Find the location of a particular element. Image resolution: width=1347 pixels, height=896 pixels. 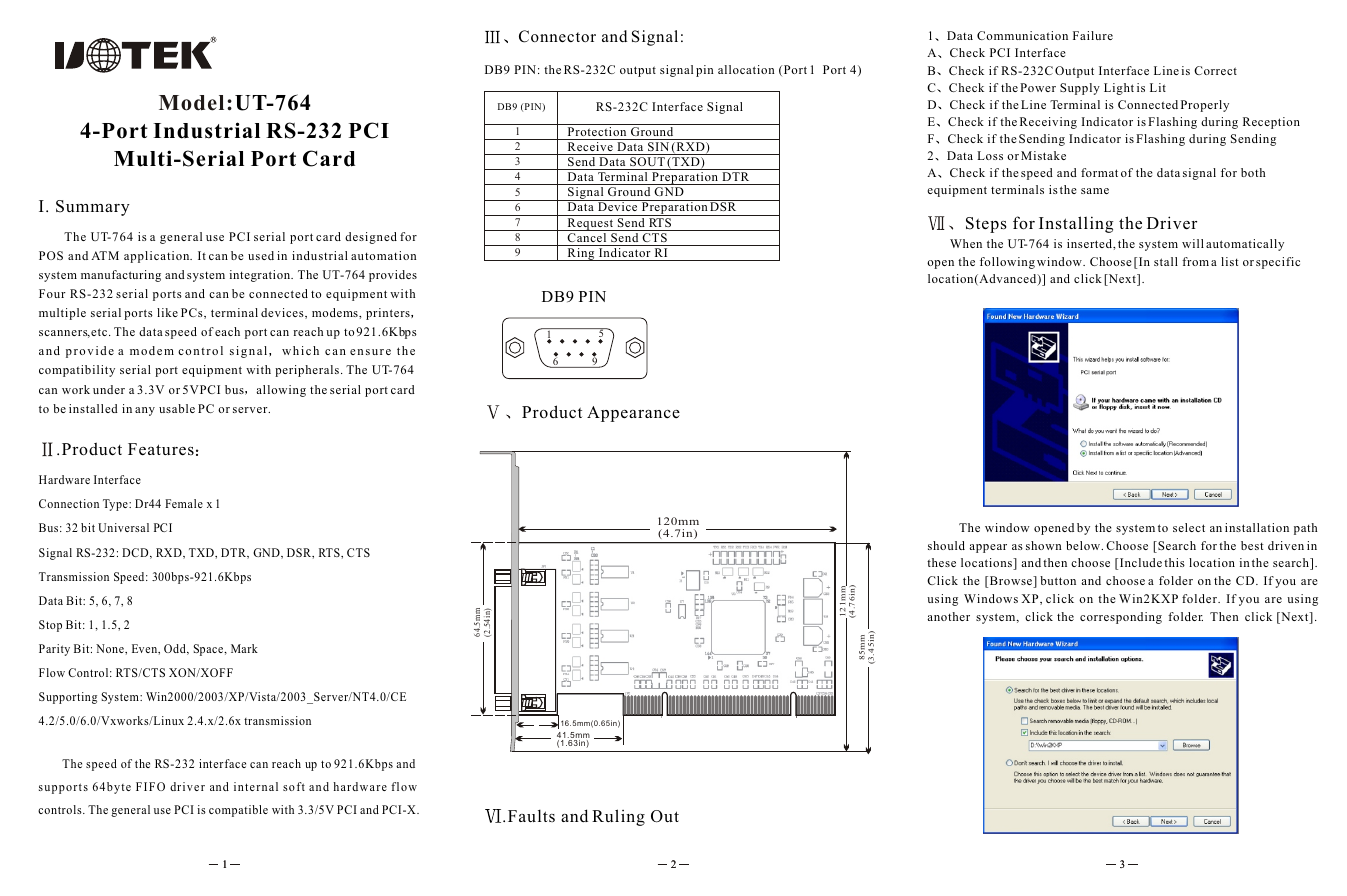

this is located at coordinates (1174, 562).
